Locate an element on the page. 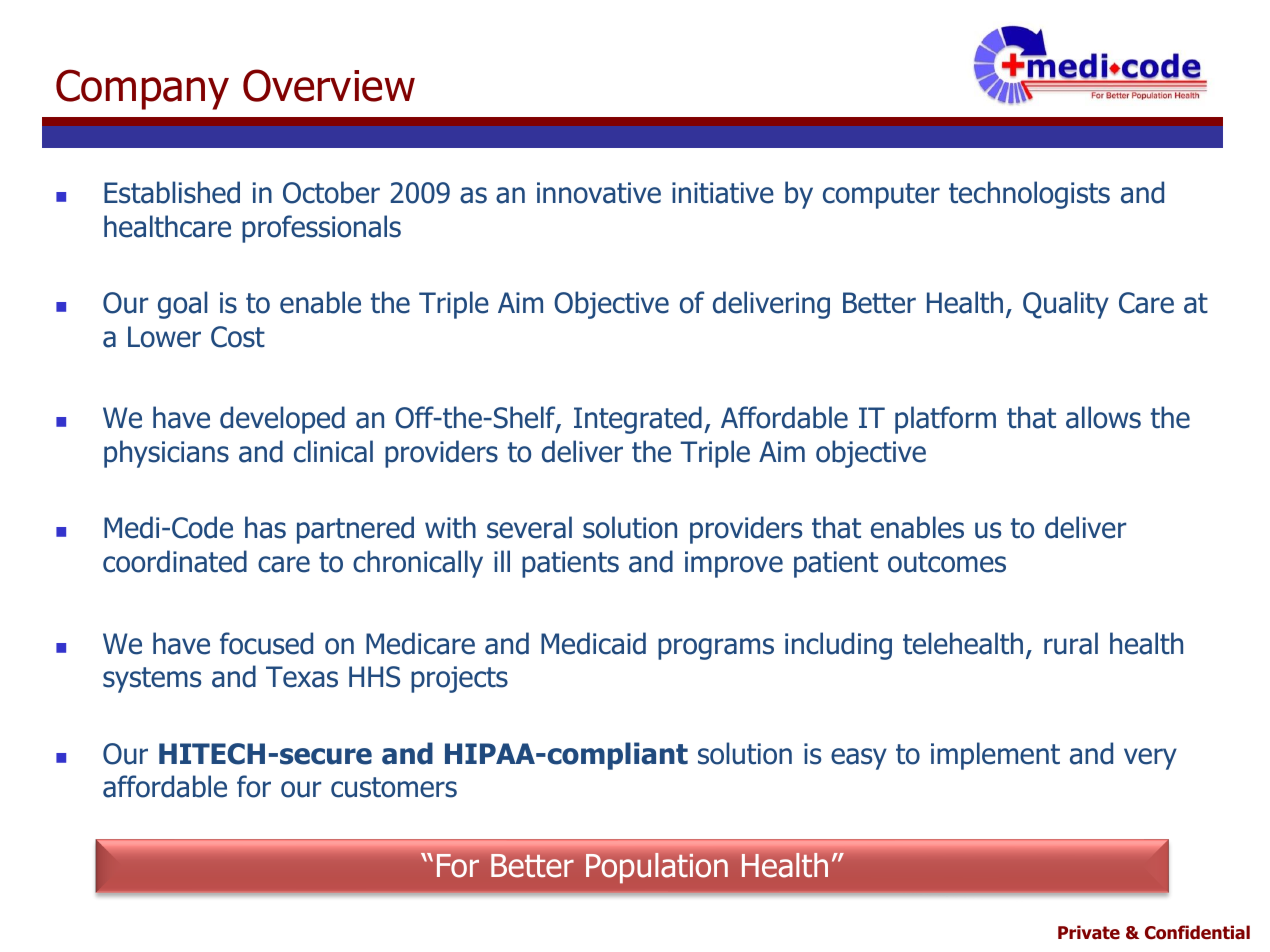  Integrated is located at coordinates (638, 420).
